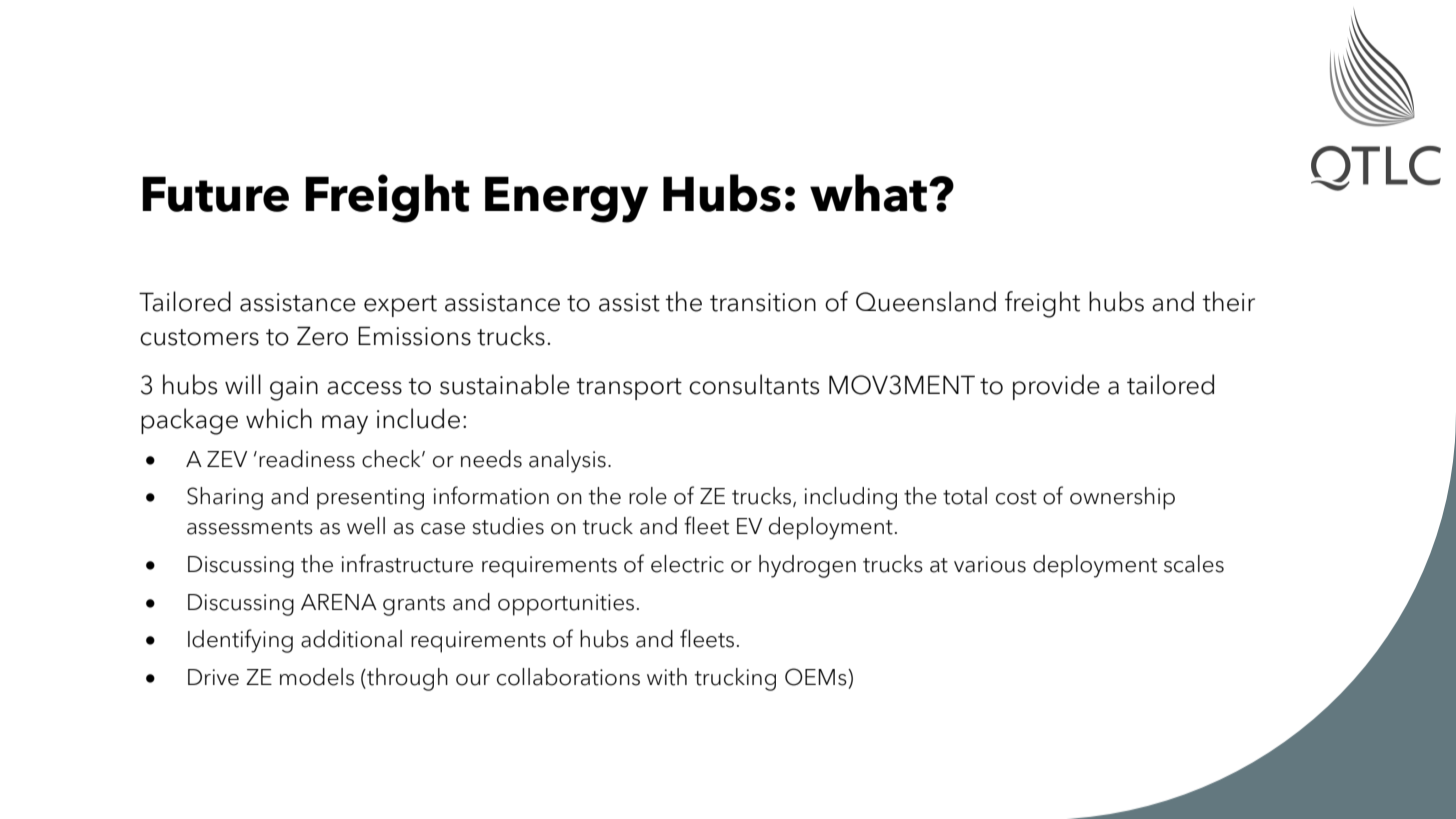 This page has width=1456, height=819. Describe the element at coordinates (754, 384) in the page. I see `consultants` at that location.
